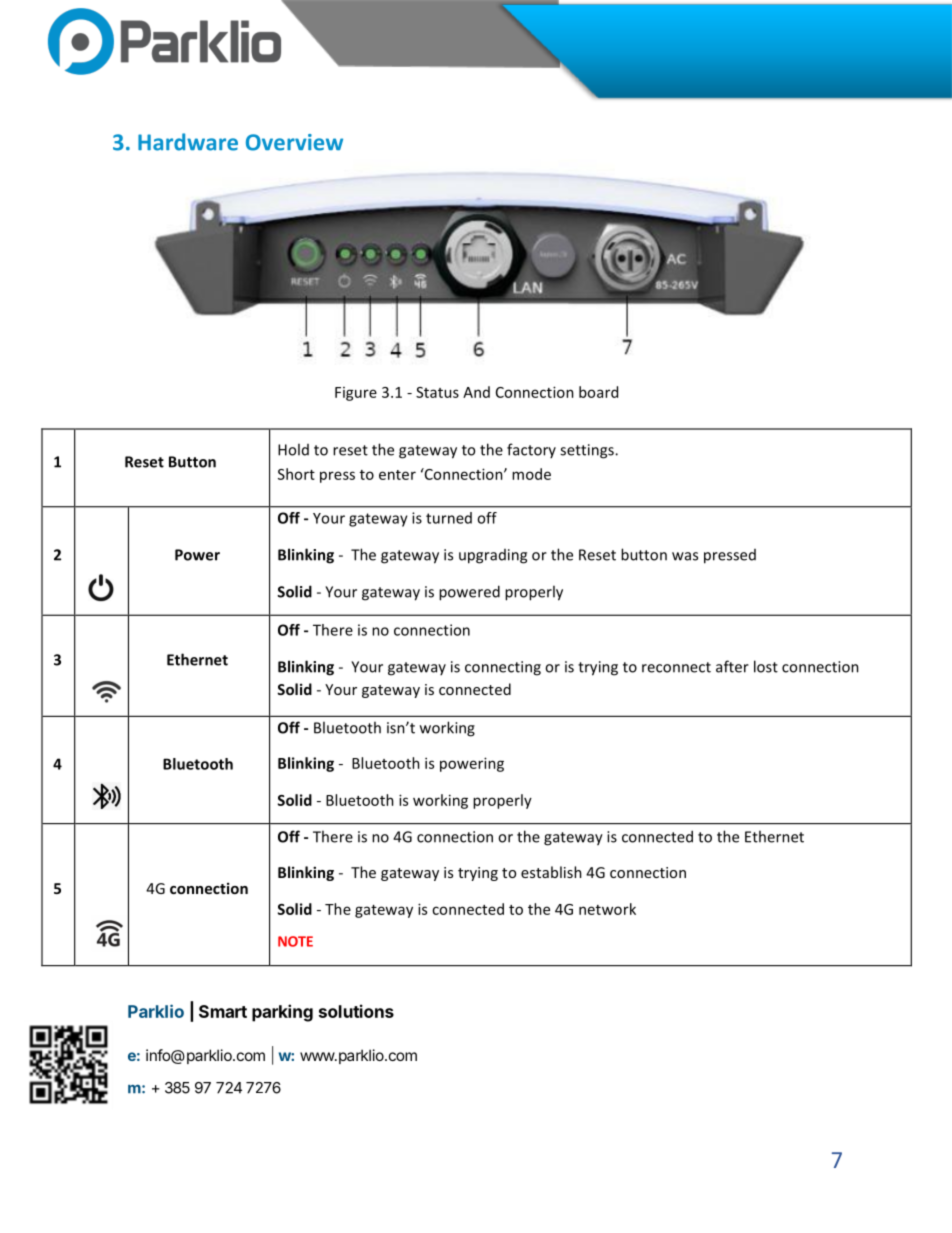 The image size is (952, 1233). Describe the element at coordinates (588, 451) in the page. I see `settings` at that location.
